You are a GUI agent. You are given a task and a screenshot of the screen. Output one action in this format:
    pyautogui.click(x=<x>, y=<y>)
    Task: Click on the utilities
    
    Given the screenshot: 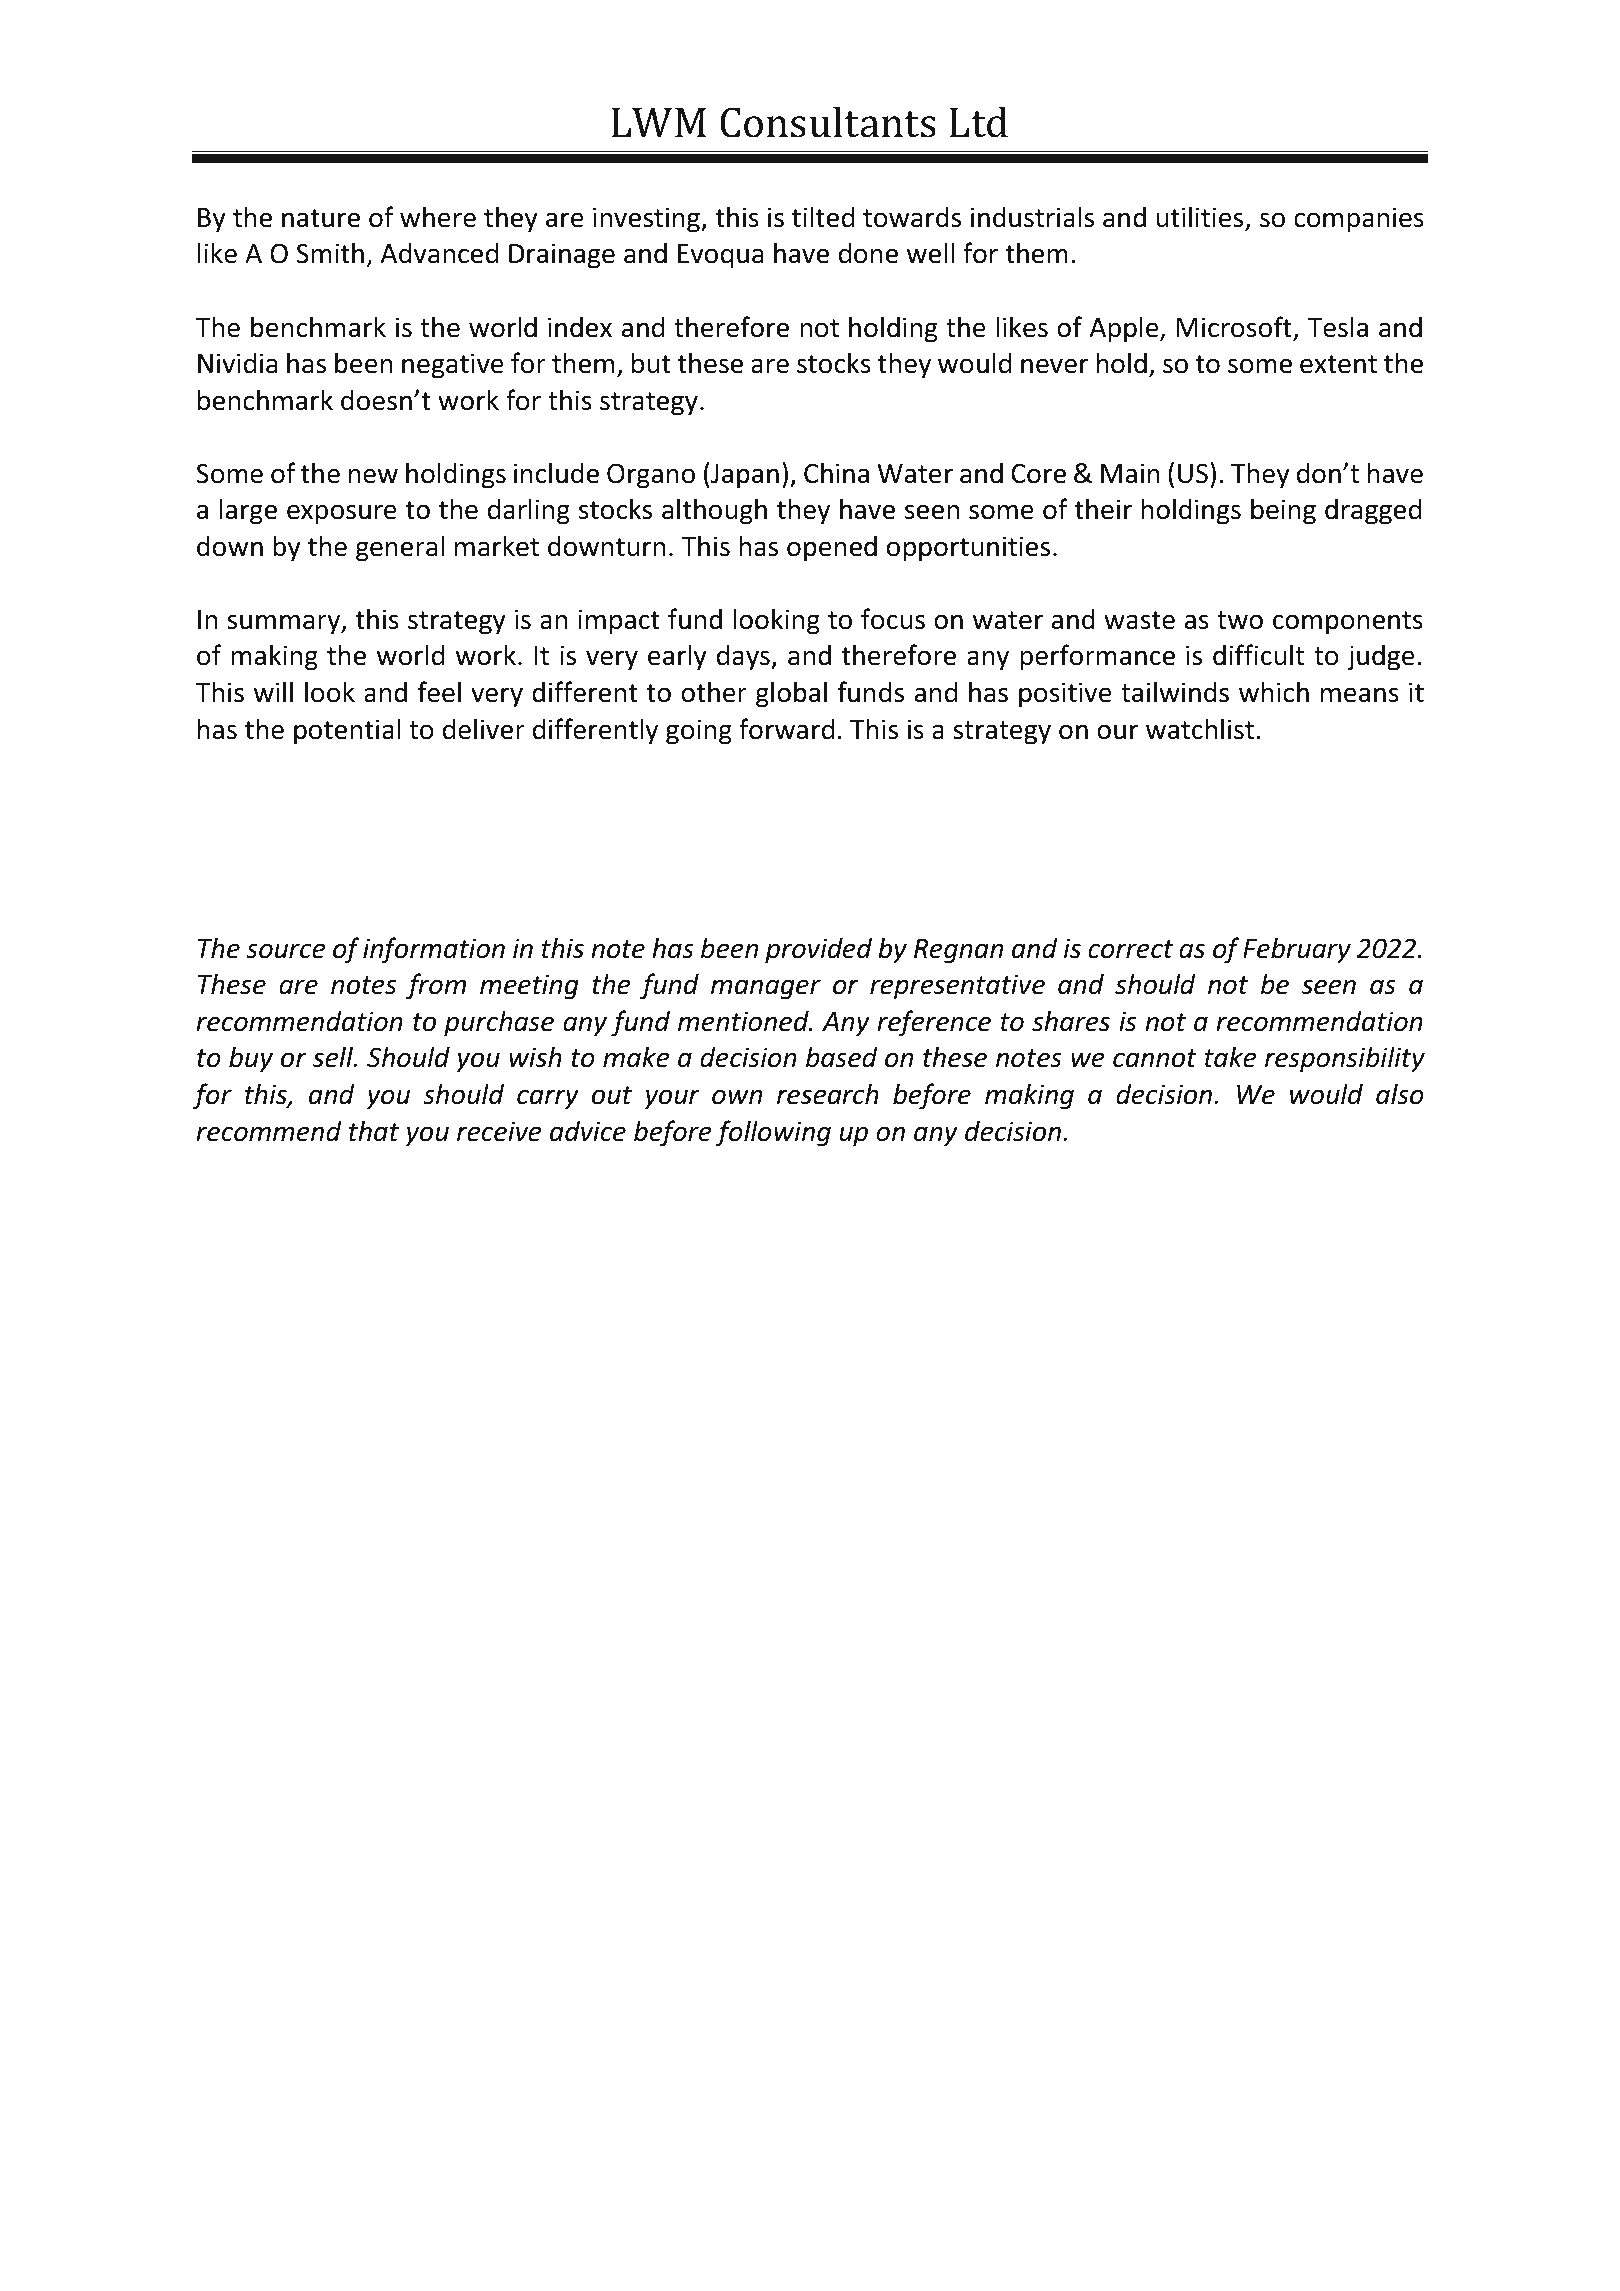 What is the action you would take?
    pyautogui.click(x=1201, y=218)
